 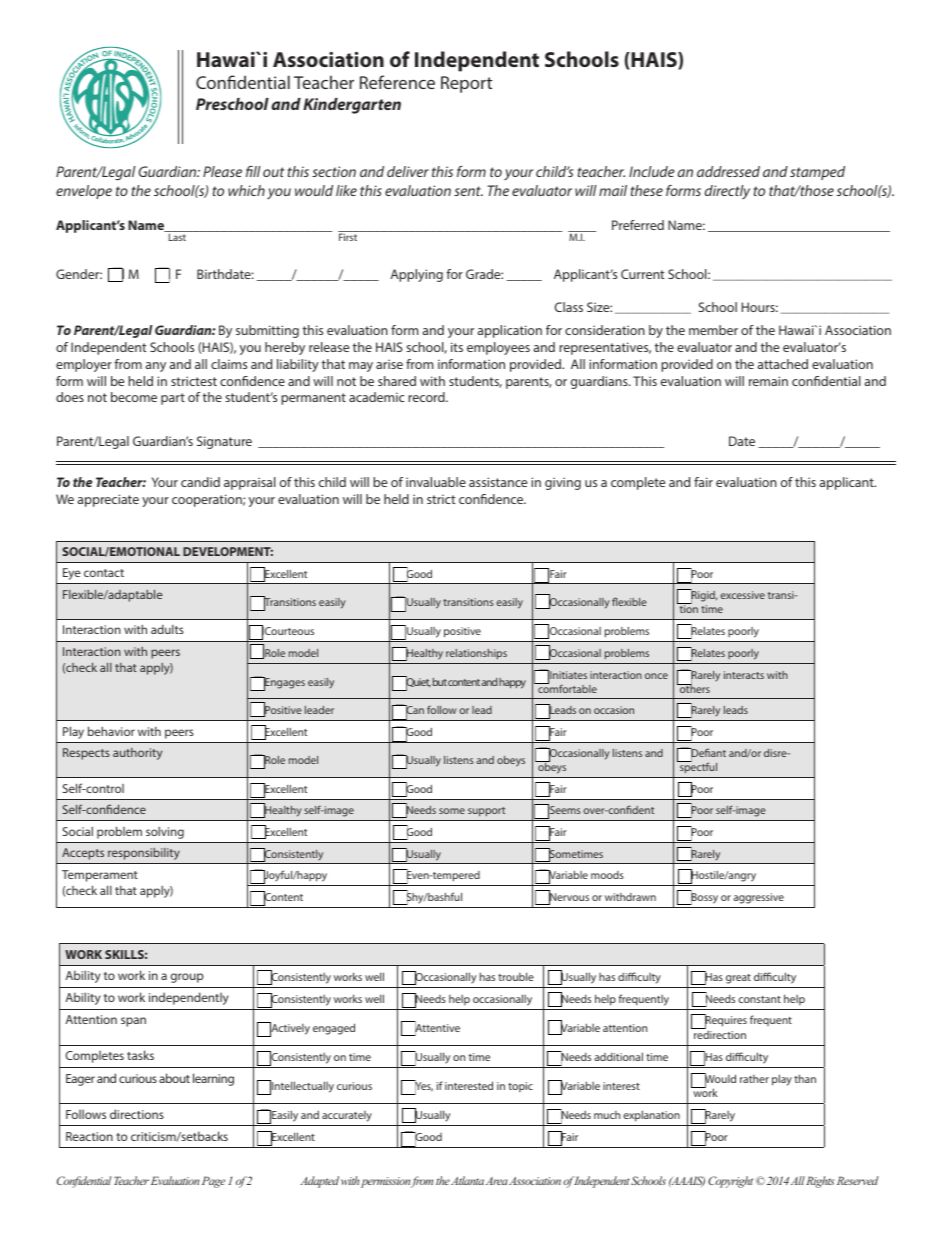 What do you see at coordinates (214, 1182) in the image?
I see `Page` at bounding box center [214, 1182].
